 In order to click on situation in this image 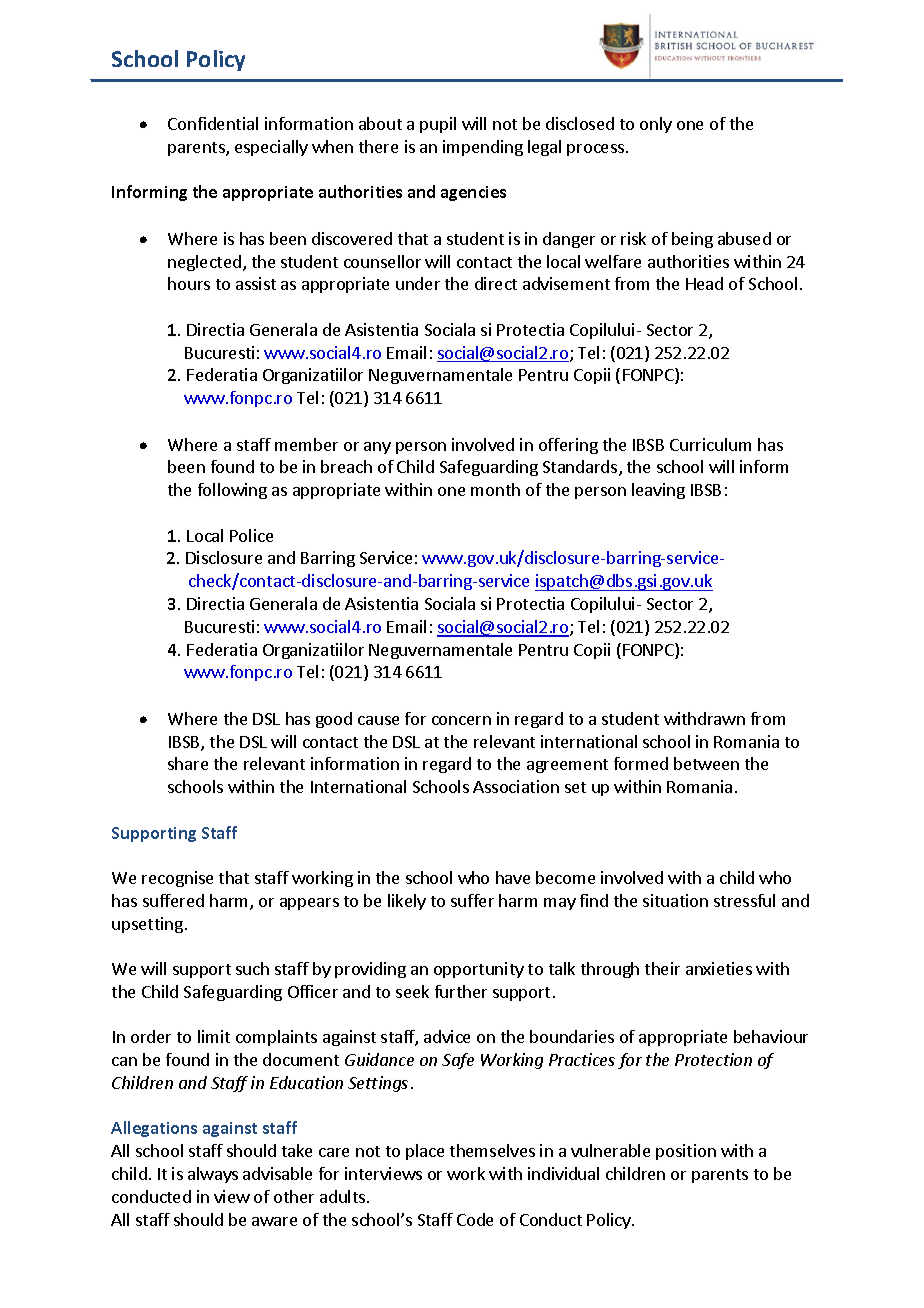, I will do `click(675, 900)`.
